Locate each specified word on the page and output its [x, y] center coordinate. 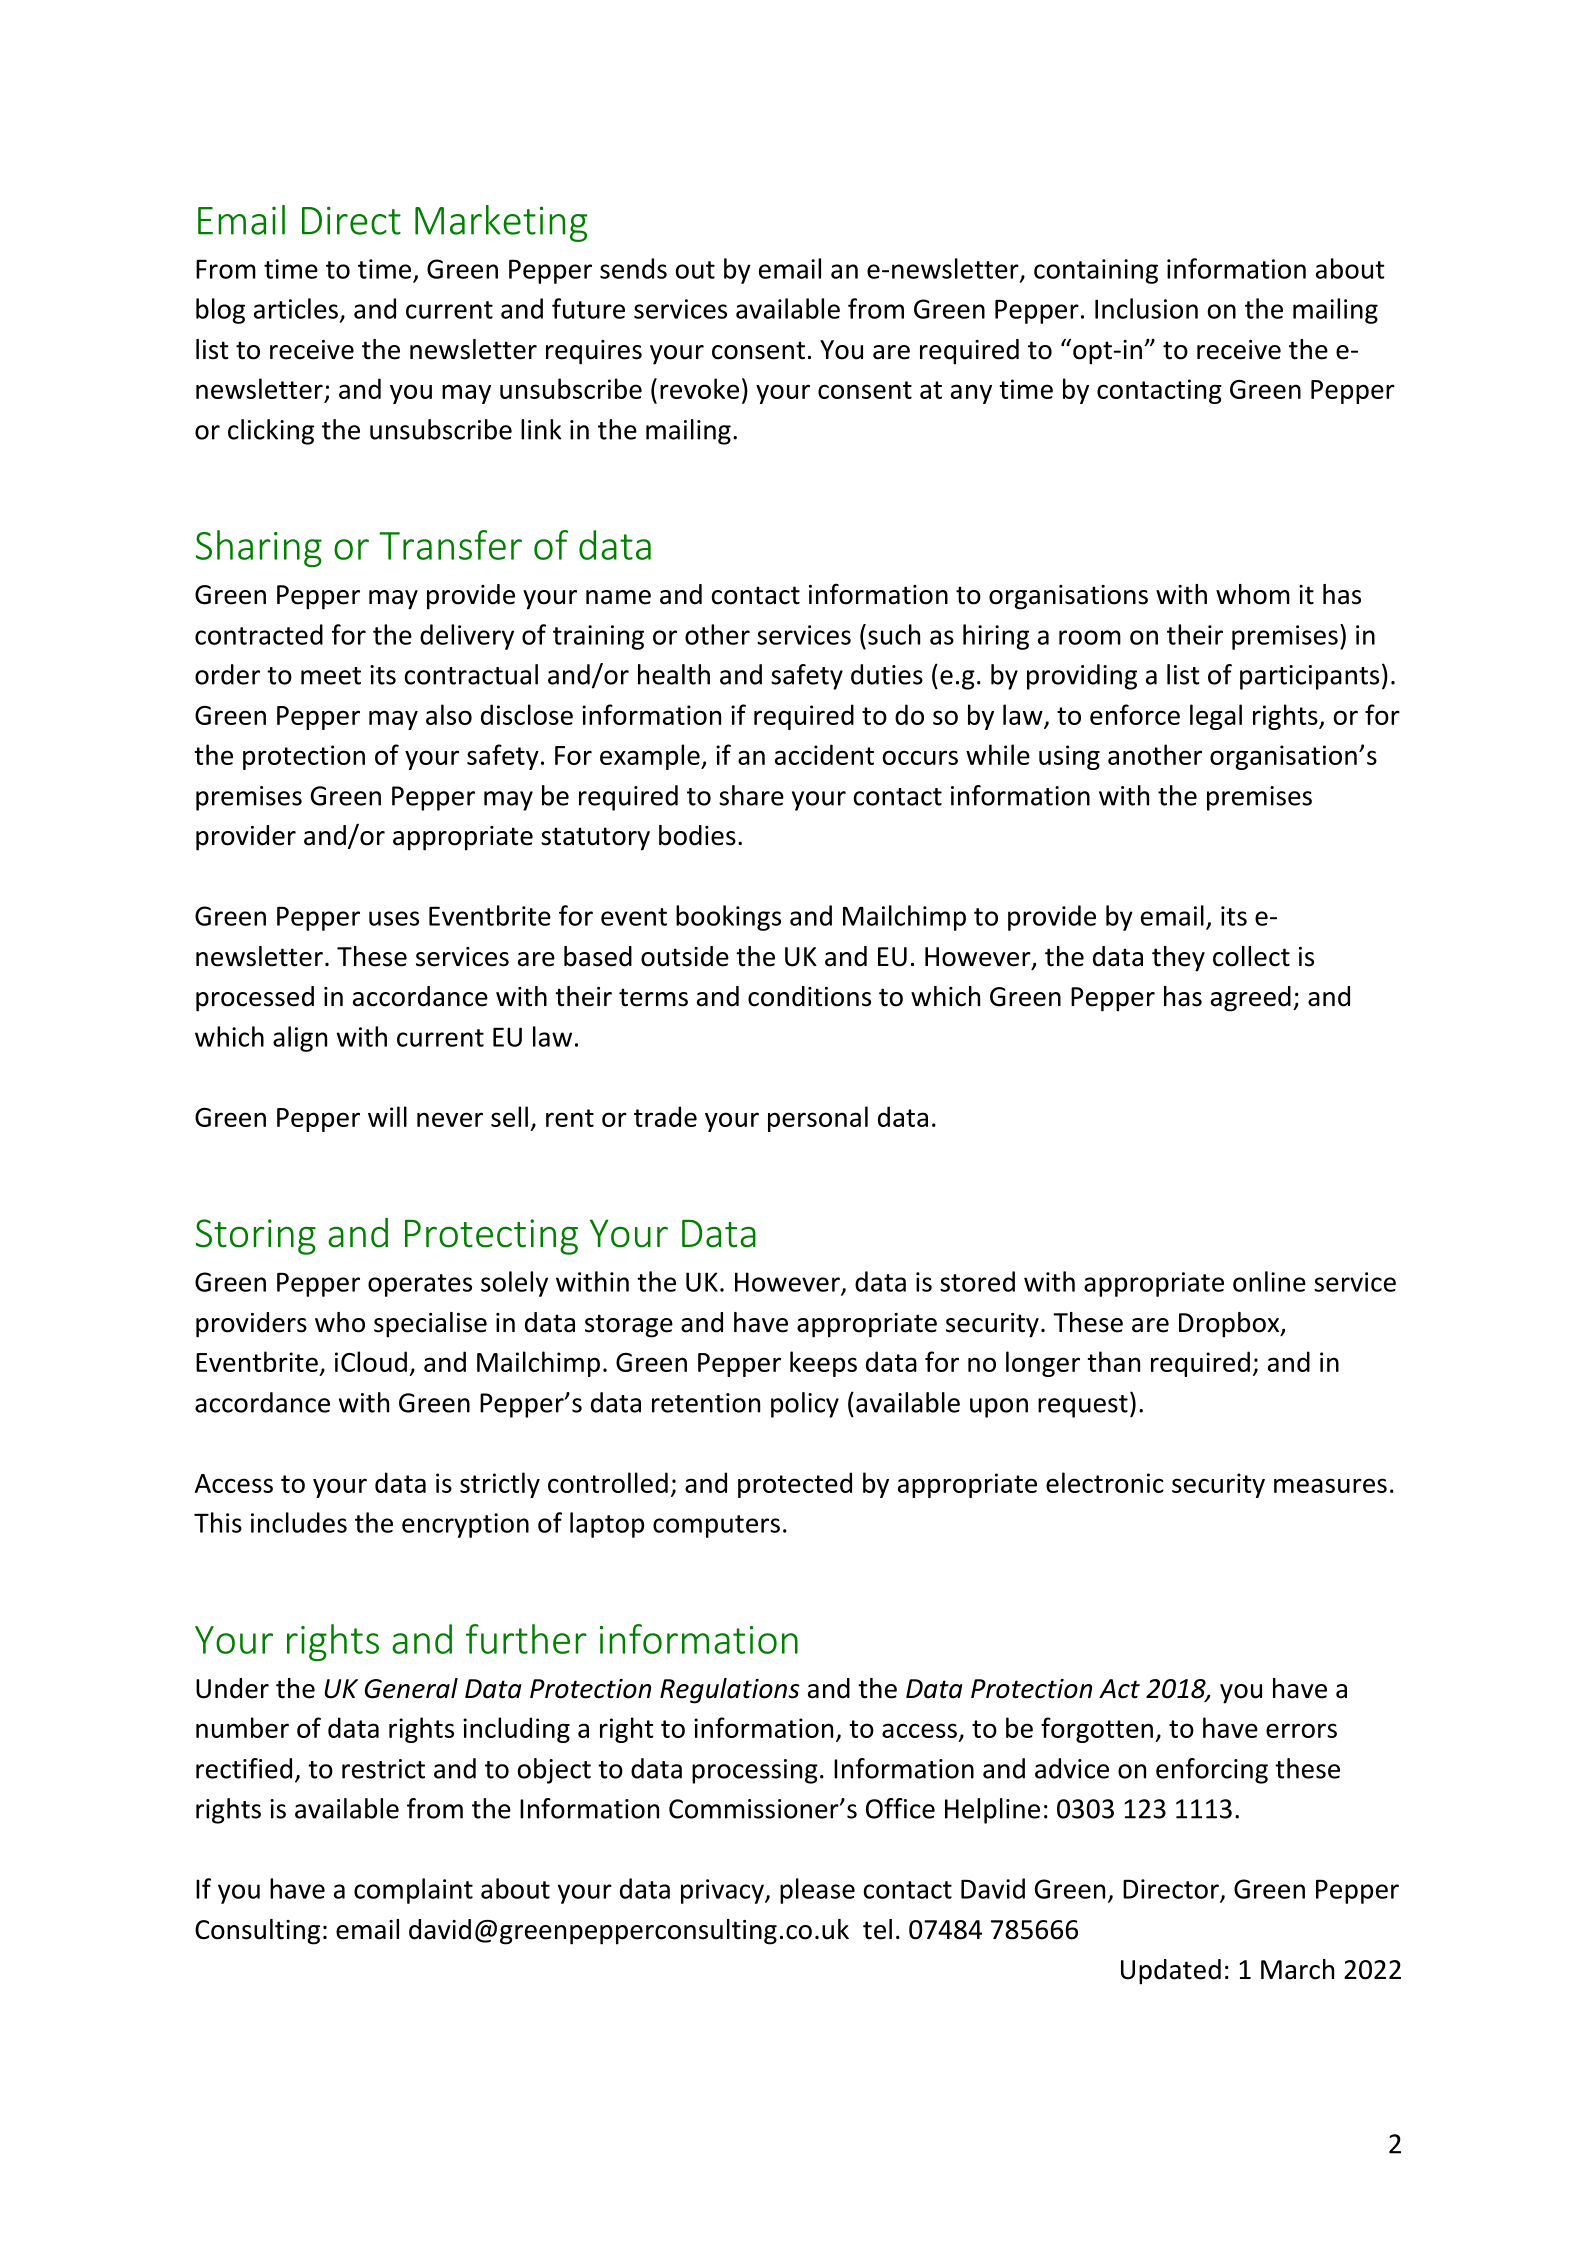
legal [1216, 717]
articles [296, 308]
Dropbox [1230, 1325]
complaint [413, 1891]
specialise [430, 1325]
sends [633, 268]
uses [394, 918]
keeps [823, 1364]
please [817, 1891]
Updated [1171, 1972]
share [751, 795]
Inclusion [1146, 308]
